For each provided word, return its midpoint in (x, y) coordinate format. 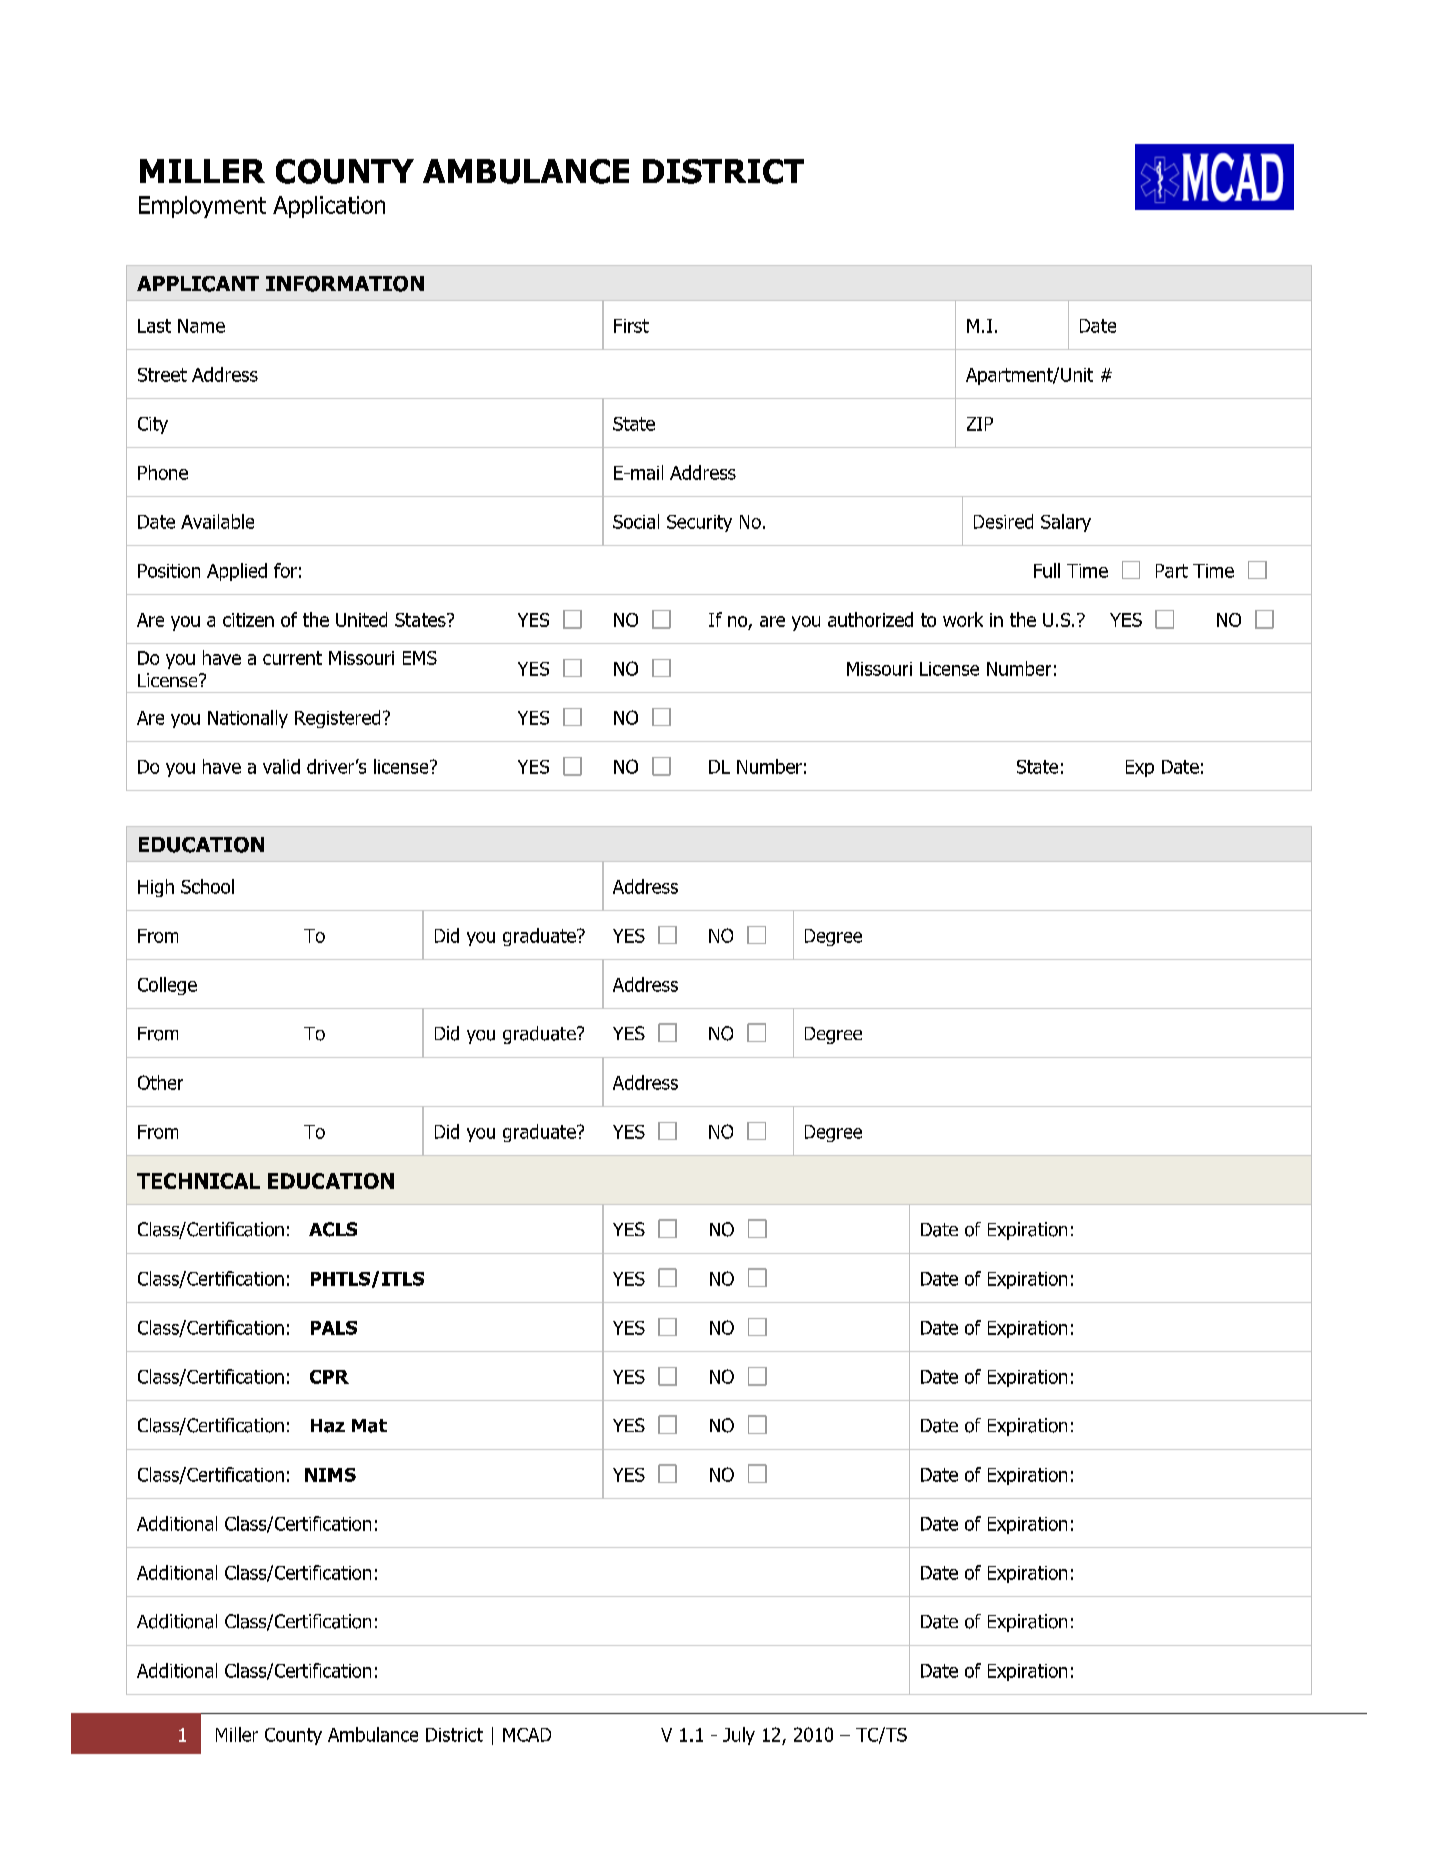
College (167, 986)
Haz (328, 1426)
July (739, 1736)
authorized (870, 619)
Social (636, 521)
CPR (329, 1377)
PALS (334, 1328)
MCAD (527, 1735)
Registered (337, 719)
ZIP (980, 424)
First (631, 326)
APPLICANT (198, 284)
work (963, 619)
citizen (248, 620)
